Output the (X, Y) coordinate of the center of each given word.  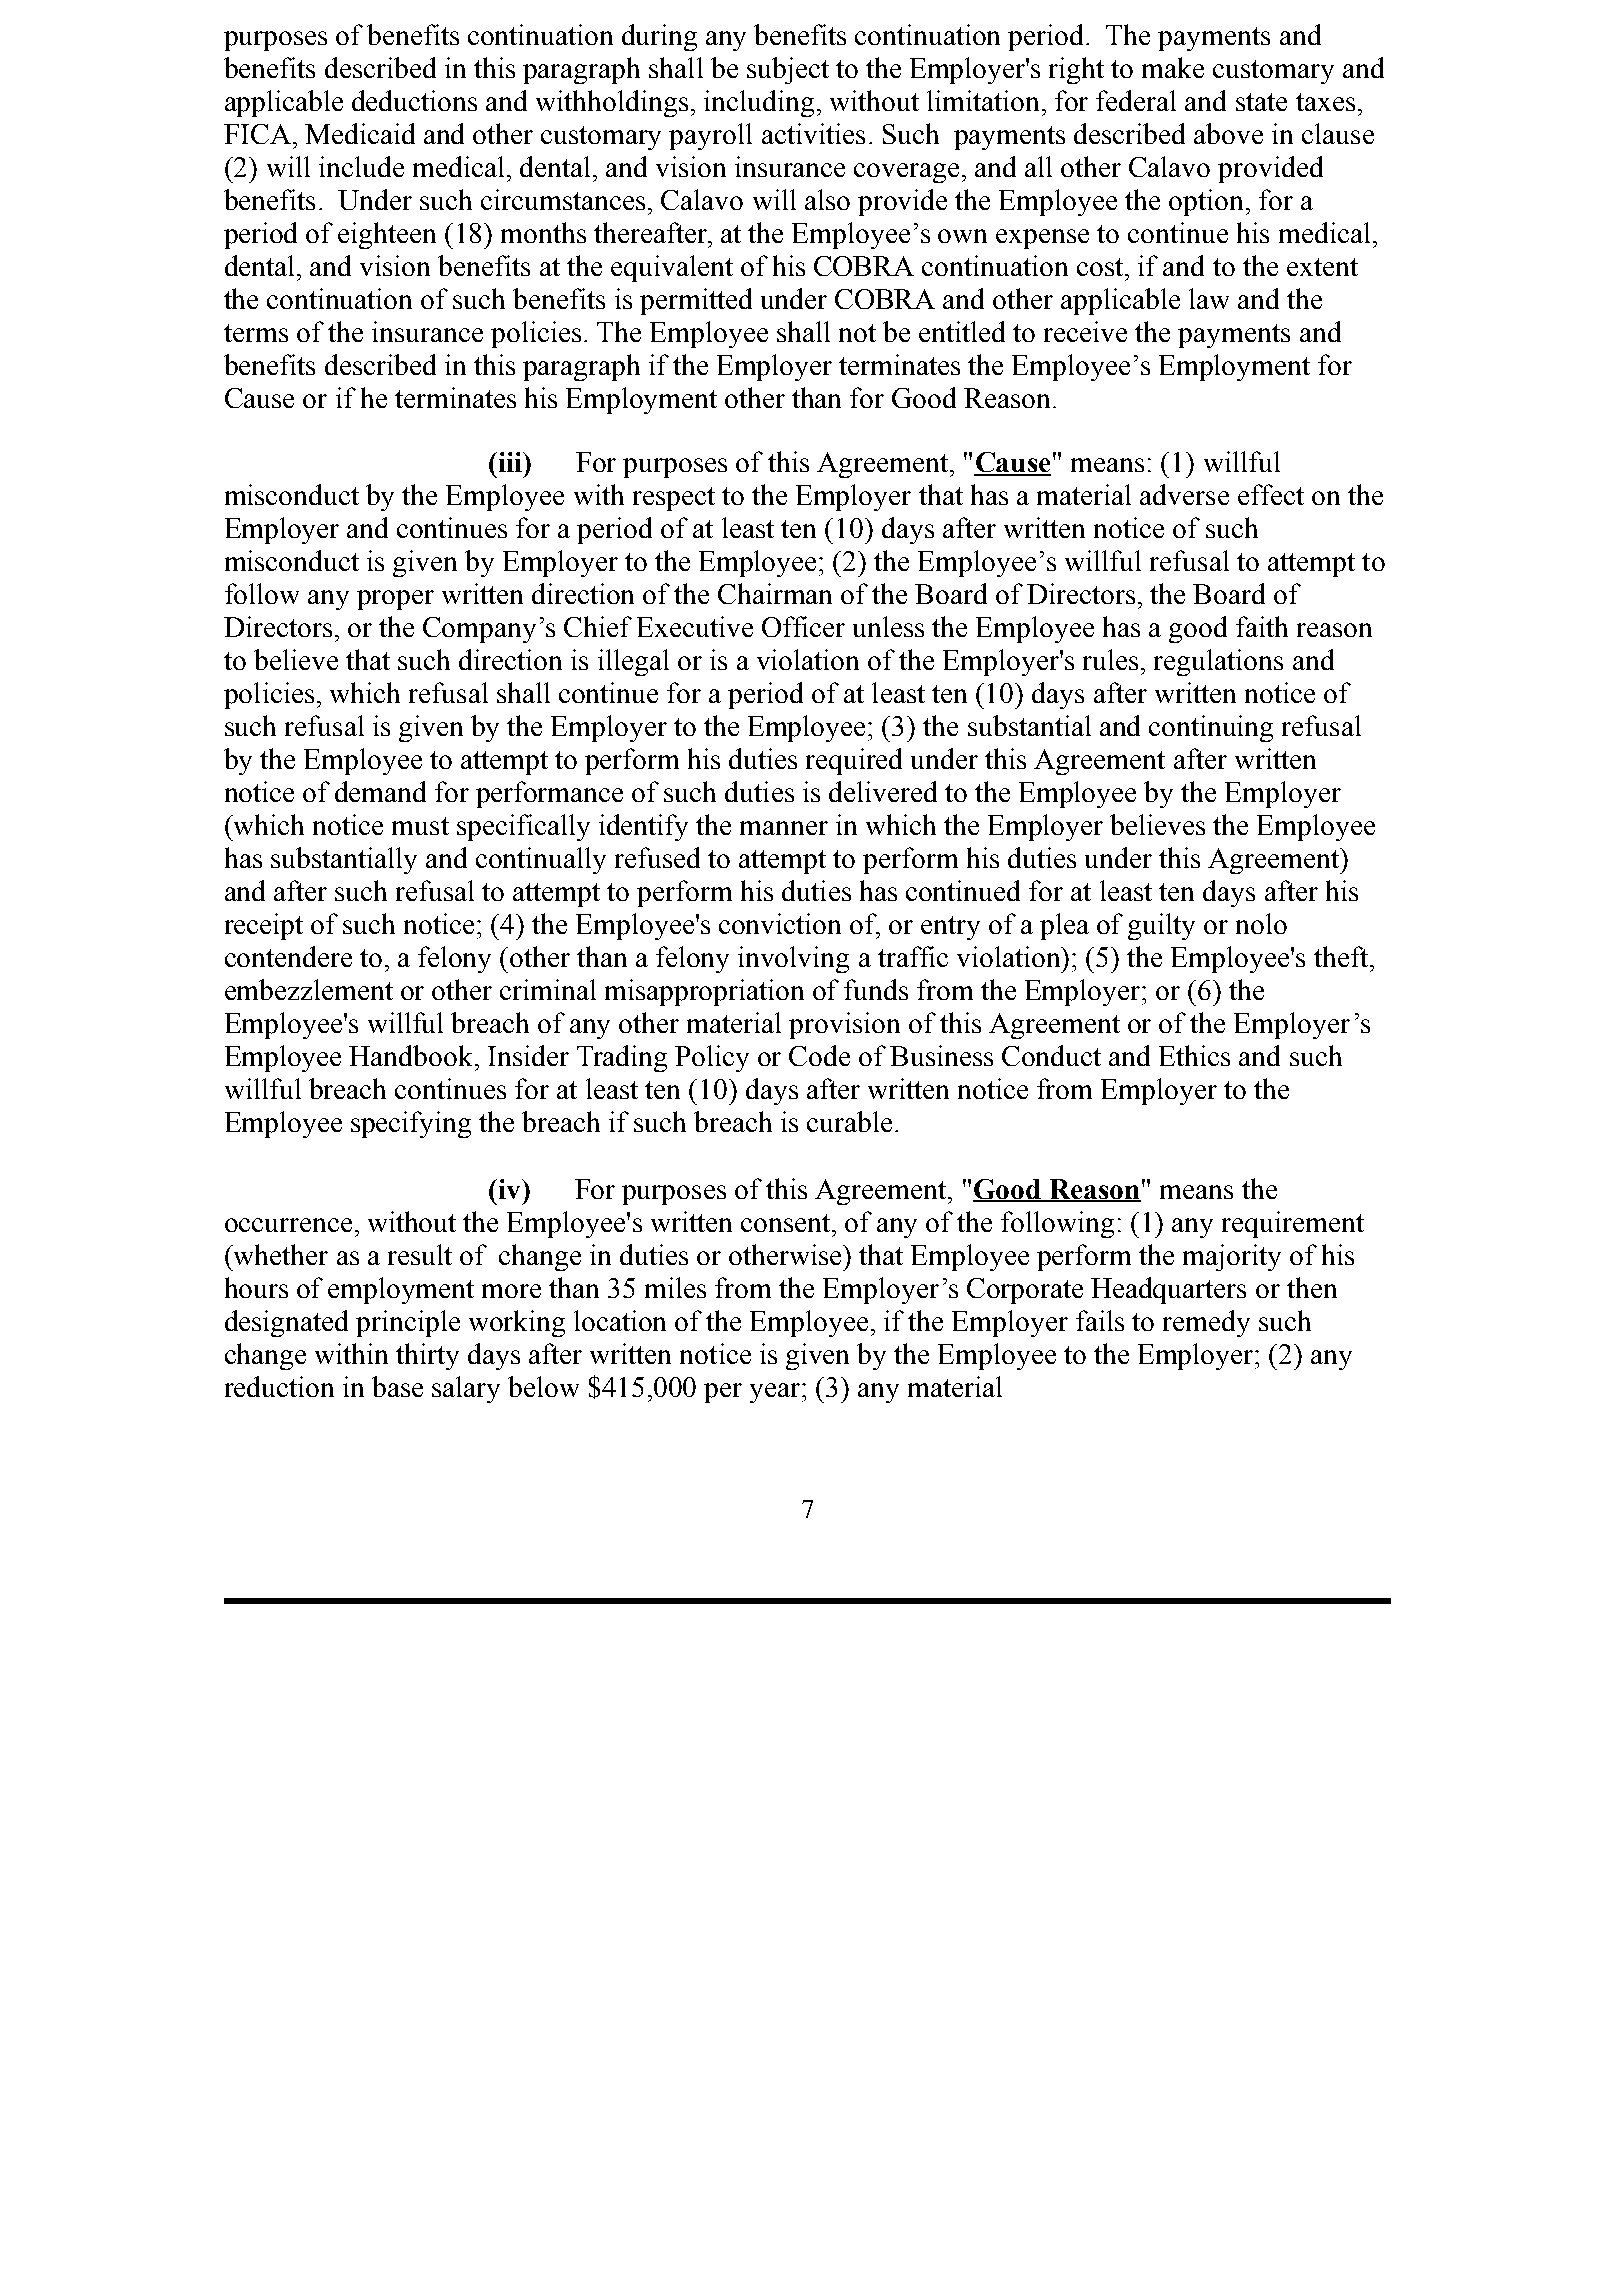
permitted (696, 301)
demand (380, 791)
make (1173, 67)
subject (788, 70)
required (854, 761)
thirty (427, 1356)
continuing (1211, 728)
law (1209, 298)
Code (819, 1055)
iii (510, 462)
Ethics (1194, 1055)
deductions (414, 100)
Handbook (410, 1055)
